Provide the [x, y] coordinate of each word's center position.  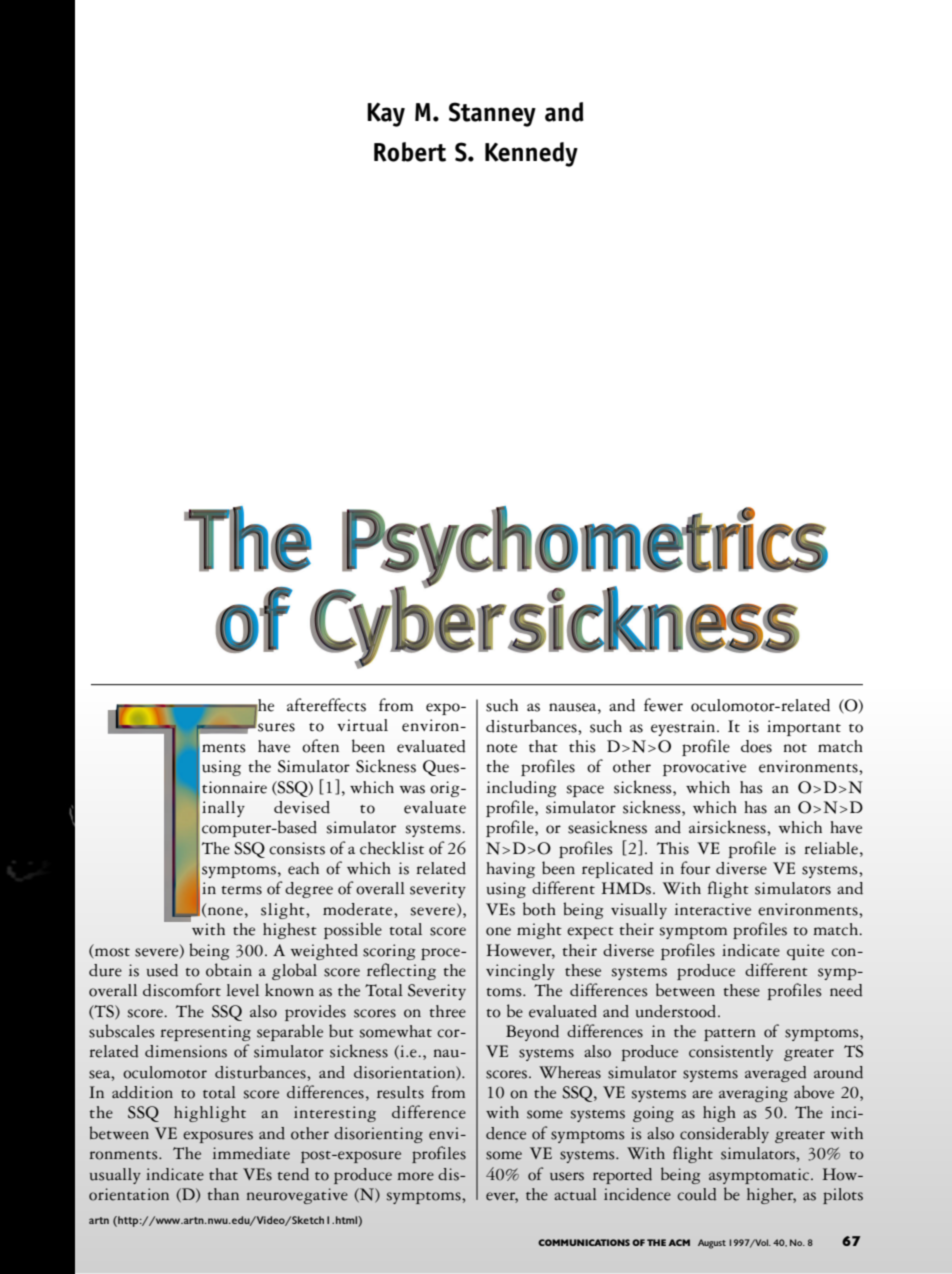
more [415, 1176]
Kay [386, 115]
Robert [410, 152]
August [712, 1244]
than [223, 1194]
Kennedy [531, 154]
